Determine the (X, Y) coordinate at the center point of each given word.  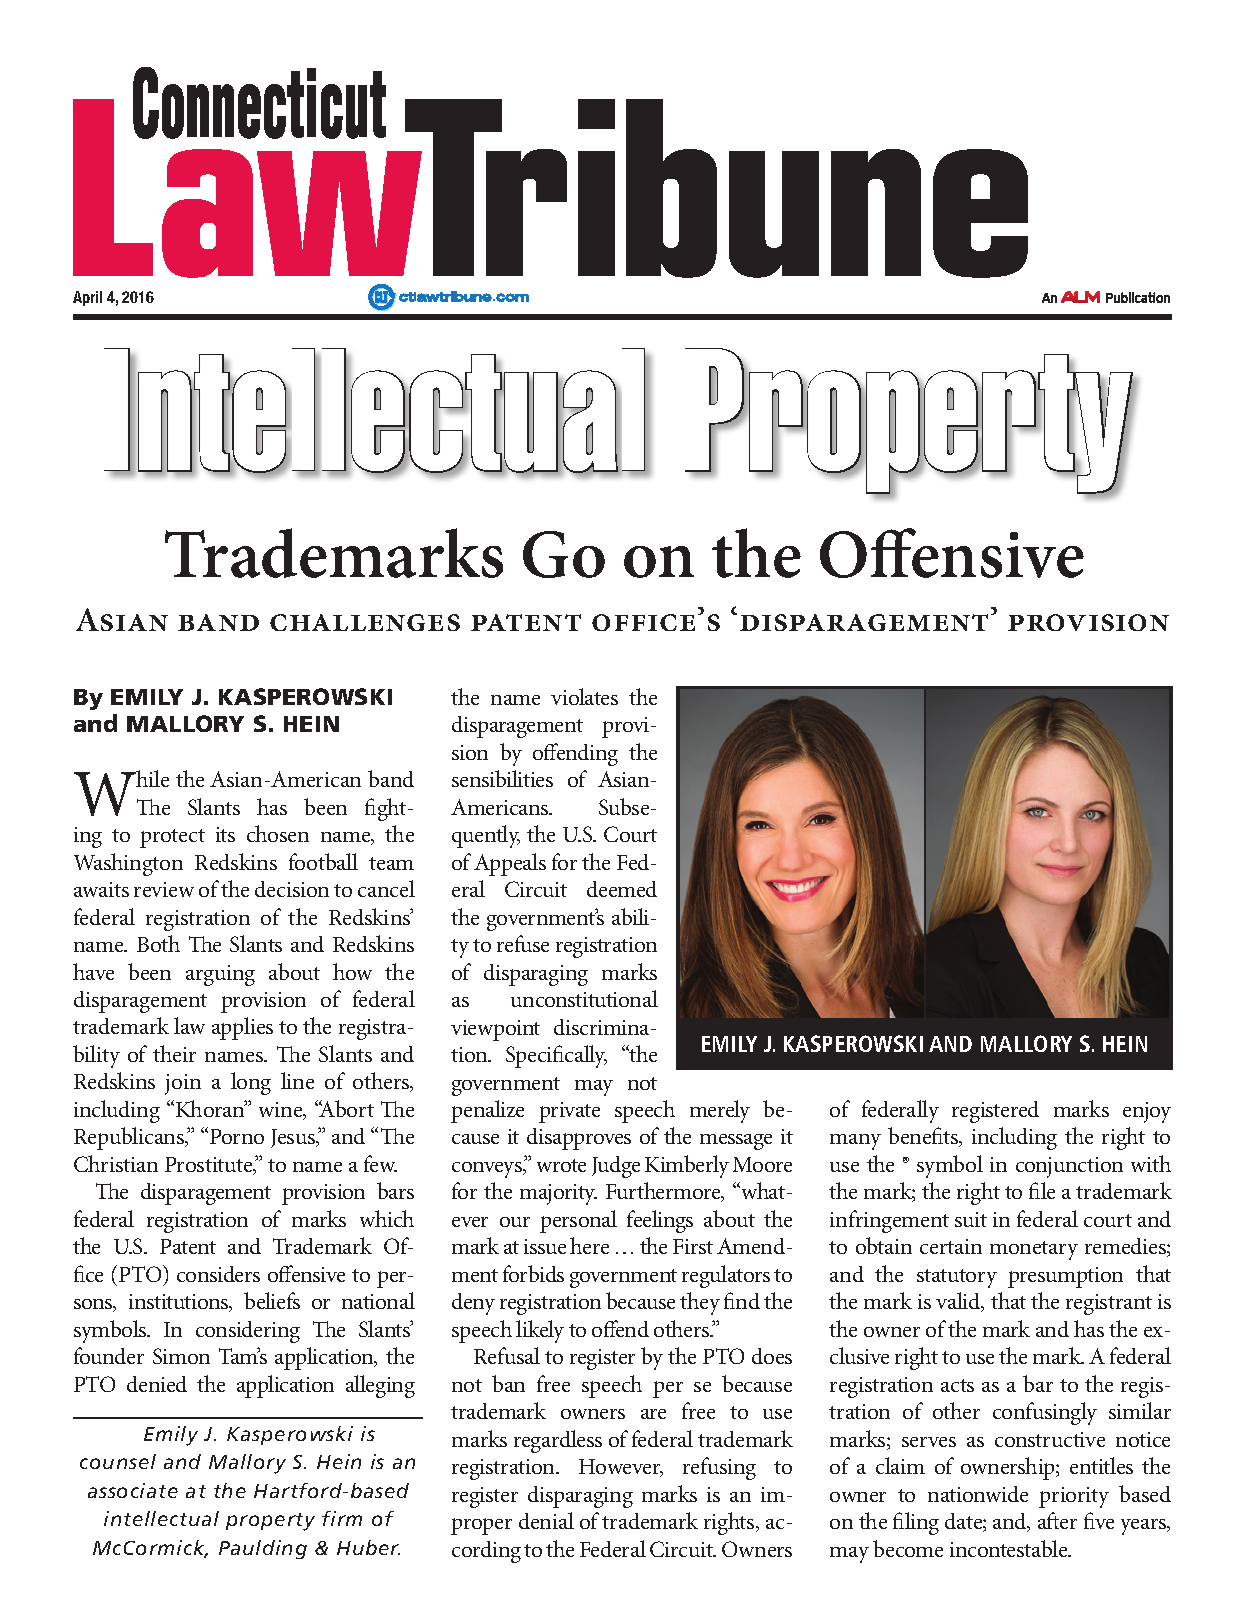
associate (133, 1490)
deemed (622, 889)
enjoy (1147, 1112)
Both (158, 943)
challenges (365, 622)
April (87, 298)
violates (584, 696)
